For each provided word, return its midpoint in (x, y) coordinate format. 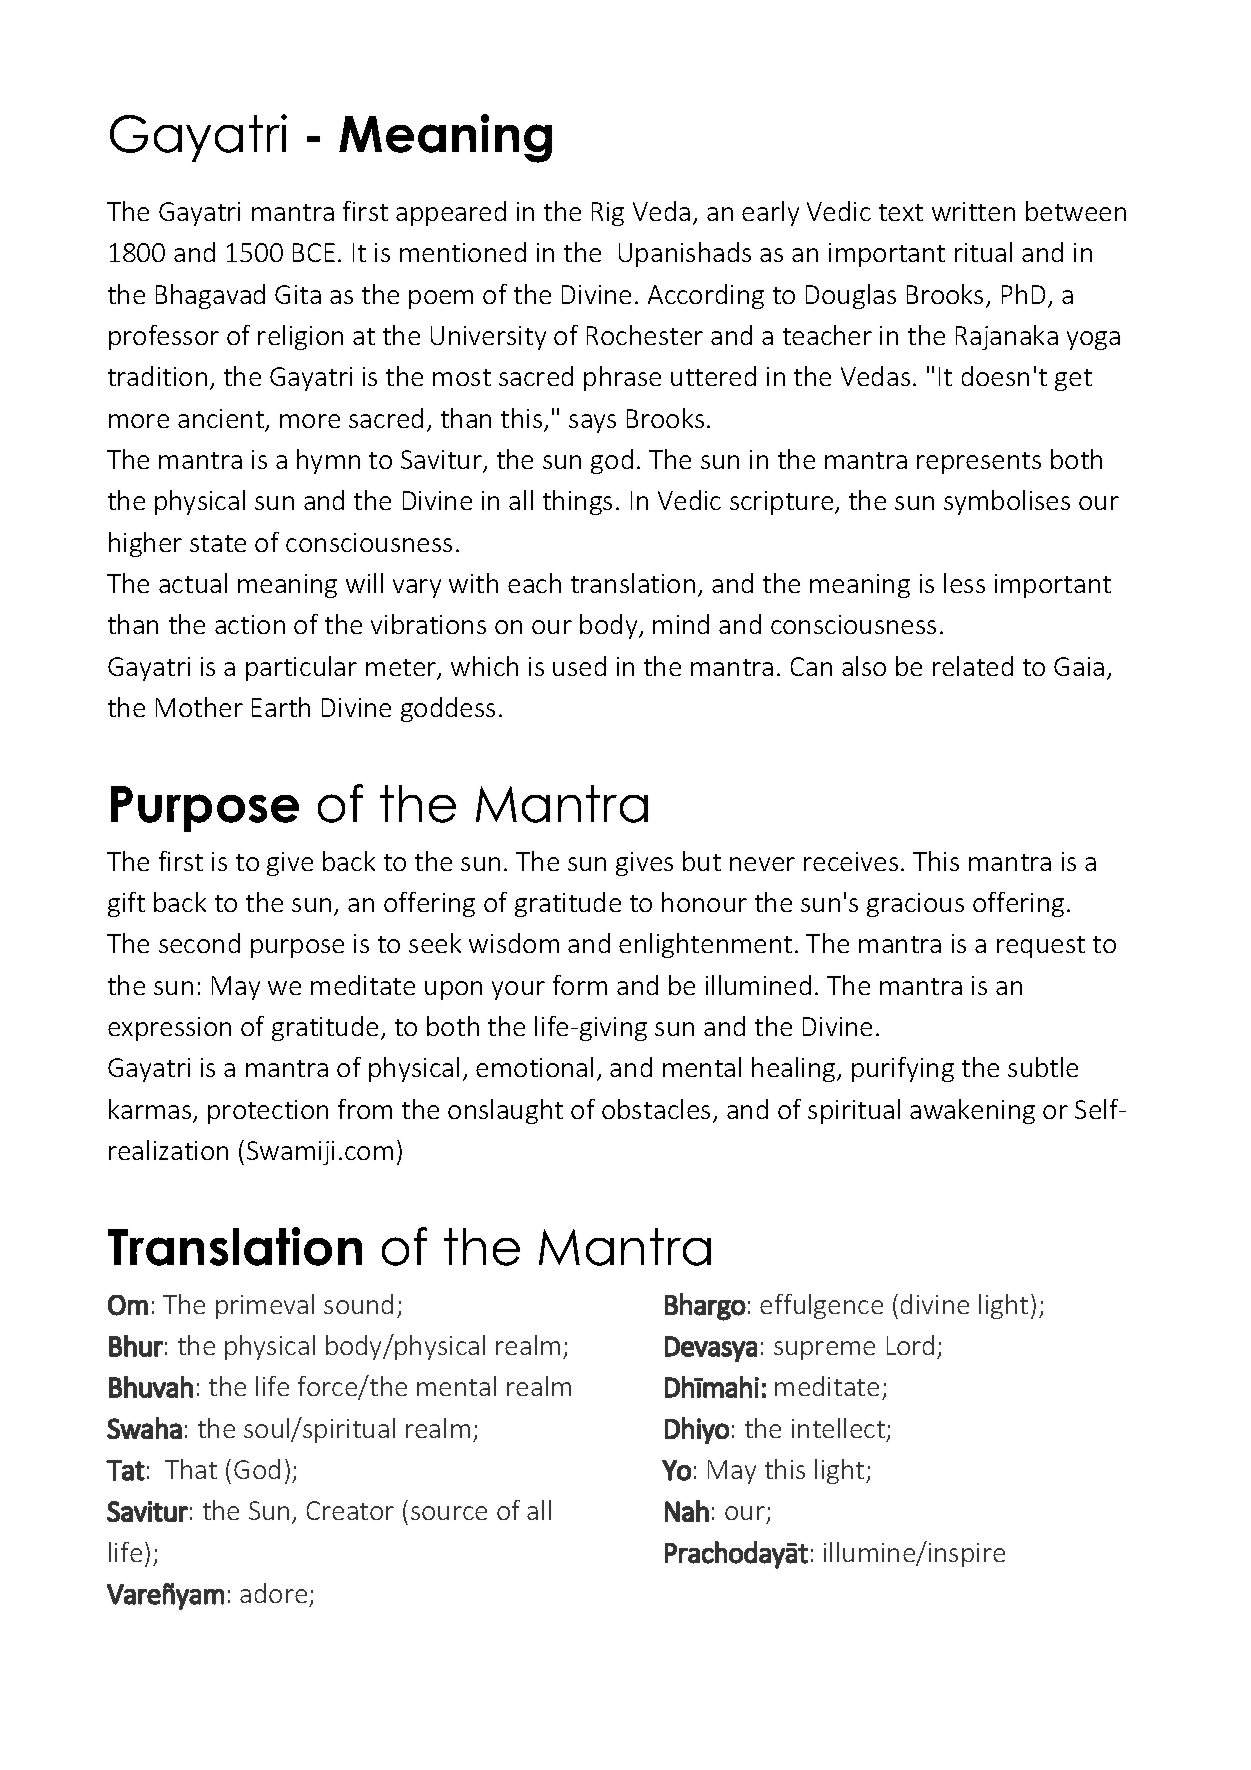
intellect (840, 1429)
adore (273, 1593)
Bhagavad (210, 296)
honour (704, 902)
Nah (687, 1511)
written (973, 211)
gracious (915, 905)
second (199, 943)
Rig (608, 214)
